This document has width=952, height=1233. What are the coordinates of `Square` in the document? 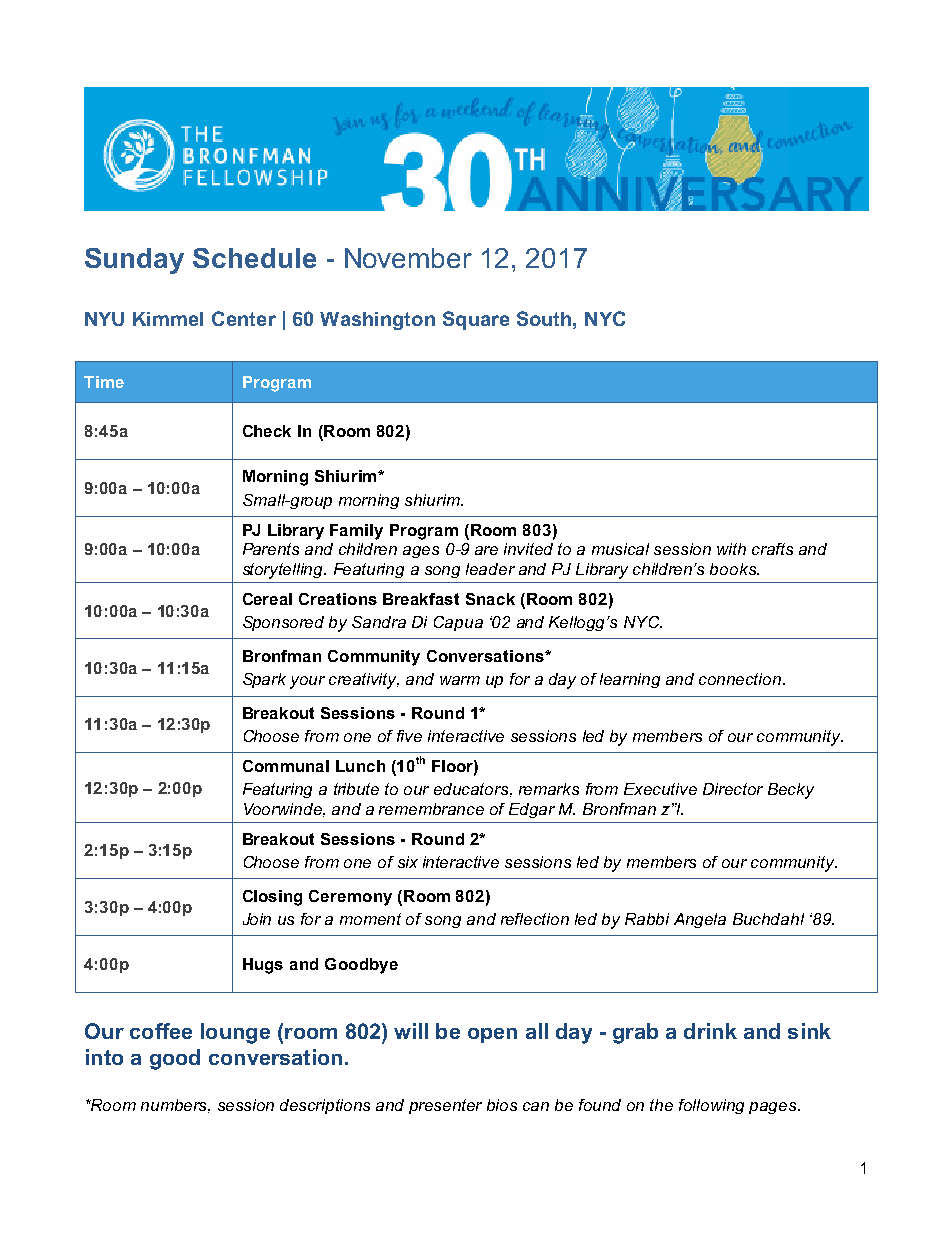 It's located at (476, 320).
